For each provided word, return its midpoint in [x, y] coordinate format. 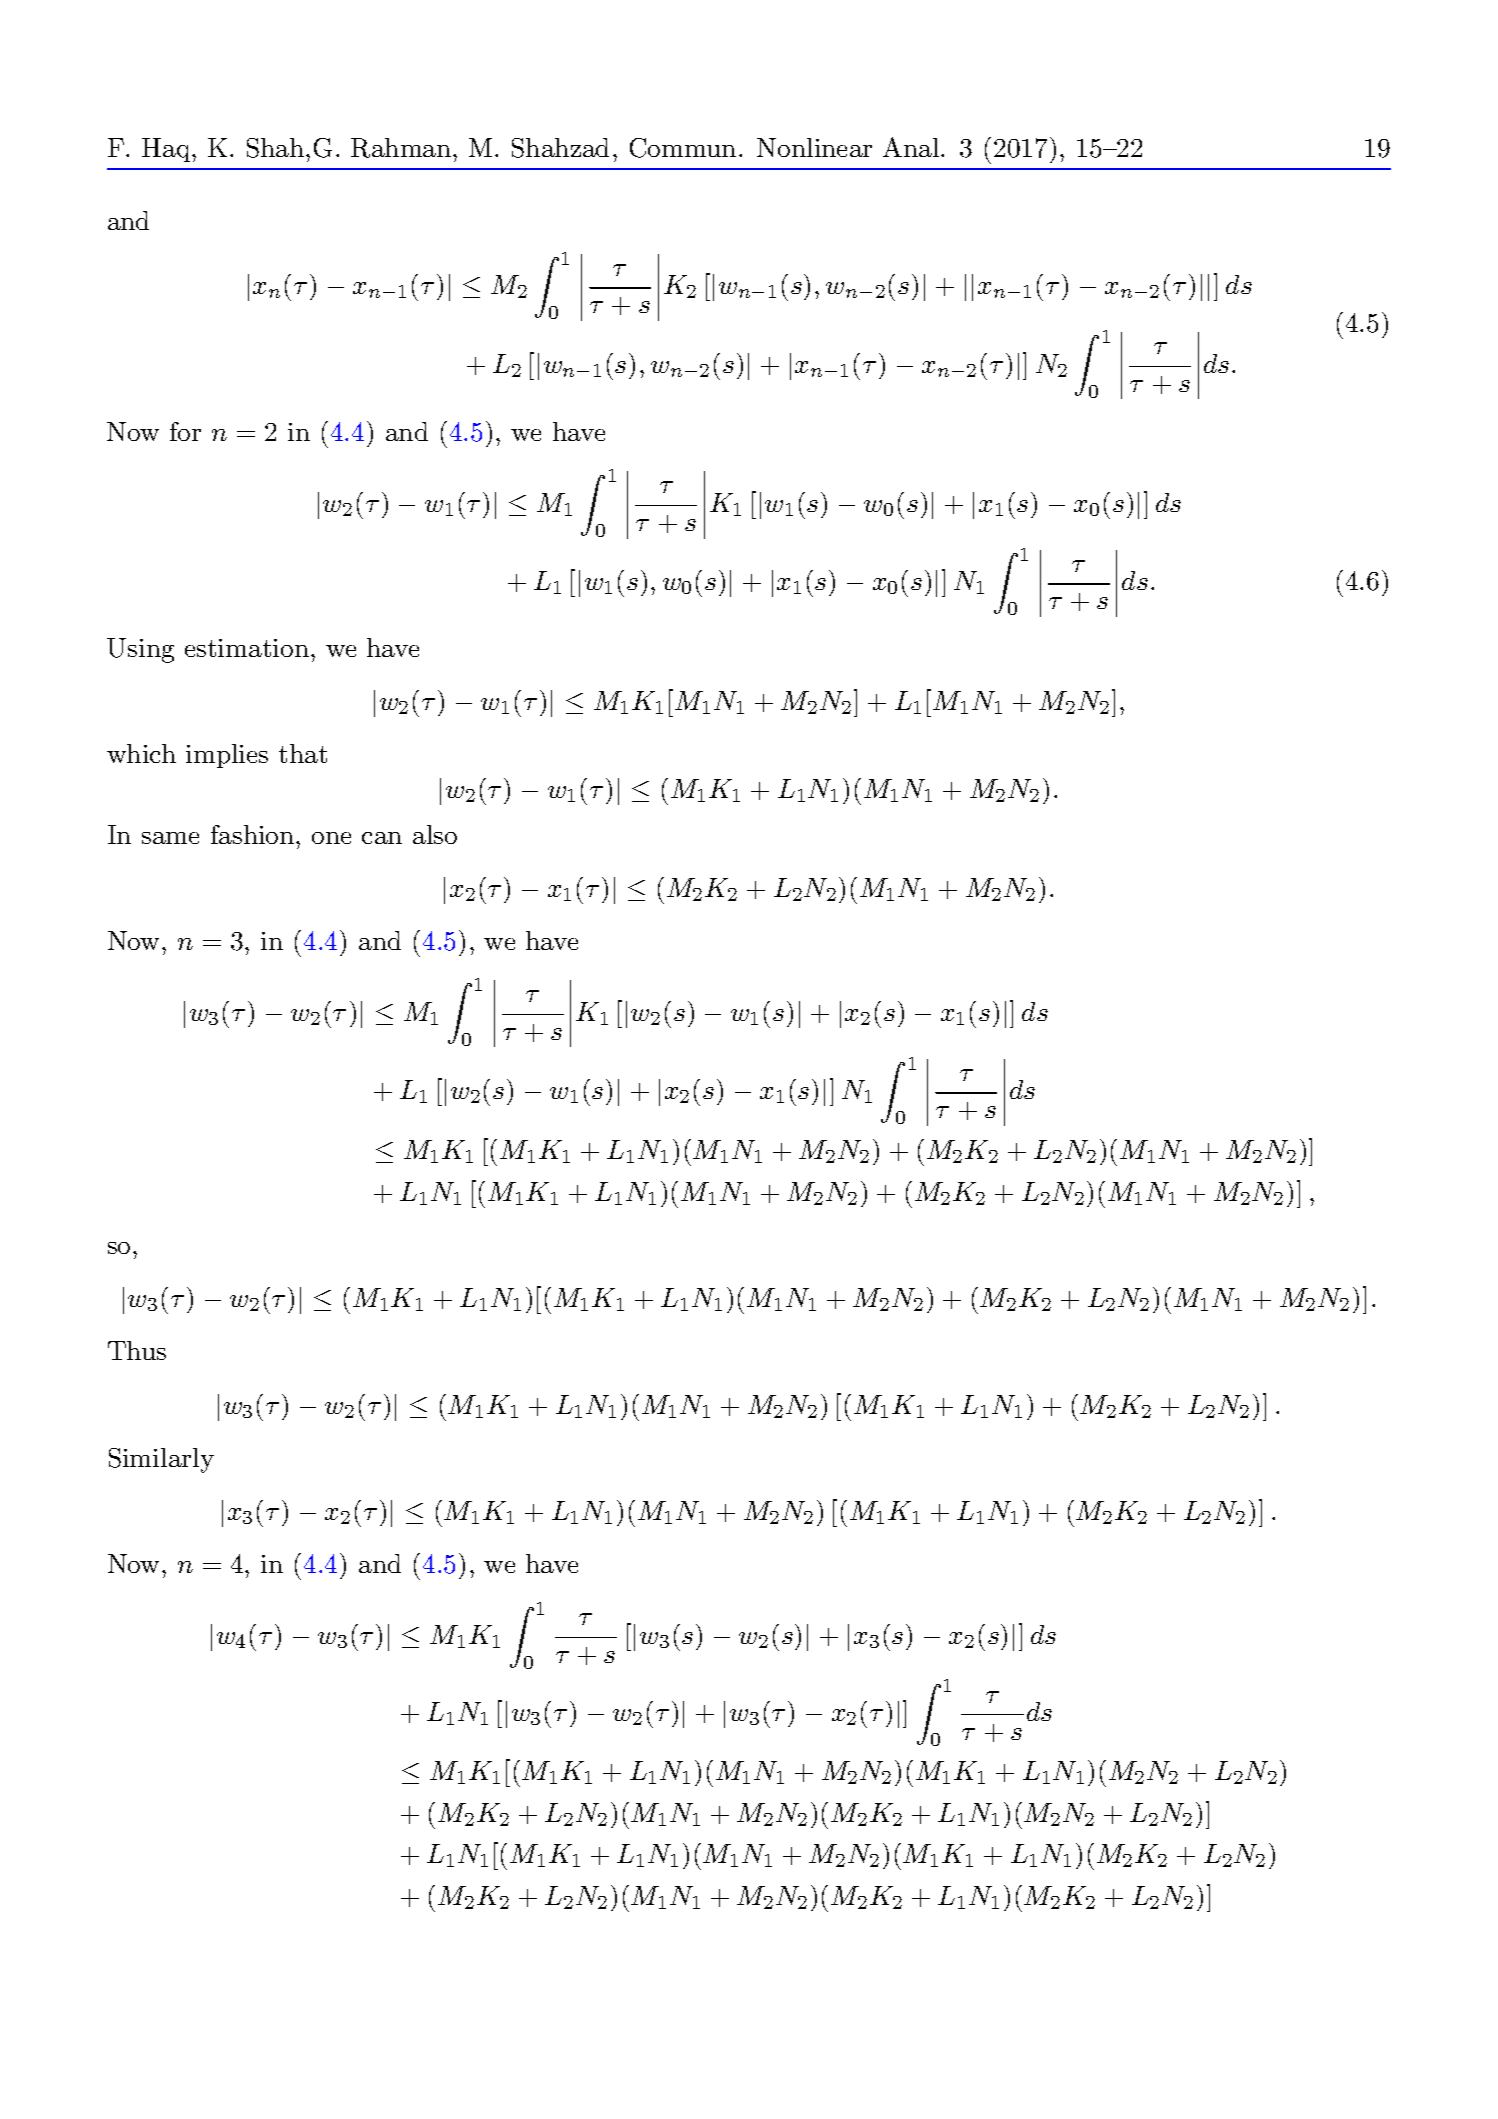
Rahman [401, 148]
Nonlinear [814, 147]
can [382, 838]
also [435, 834]
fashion [254, 834]
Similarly [161, 1460]
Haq [167, 150]
